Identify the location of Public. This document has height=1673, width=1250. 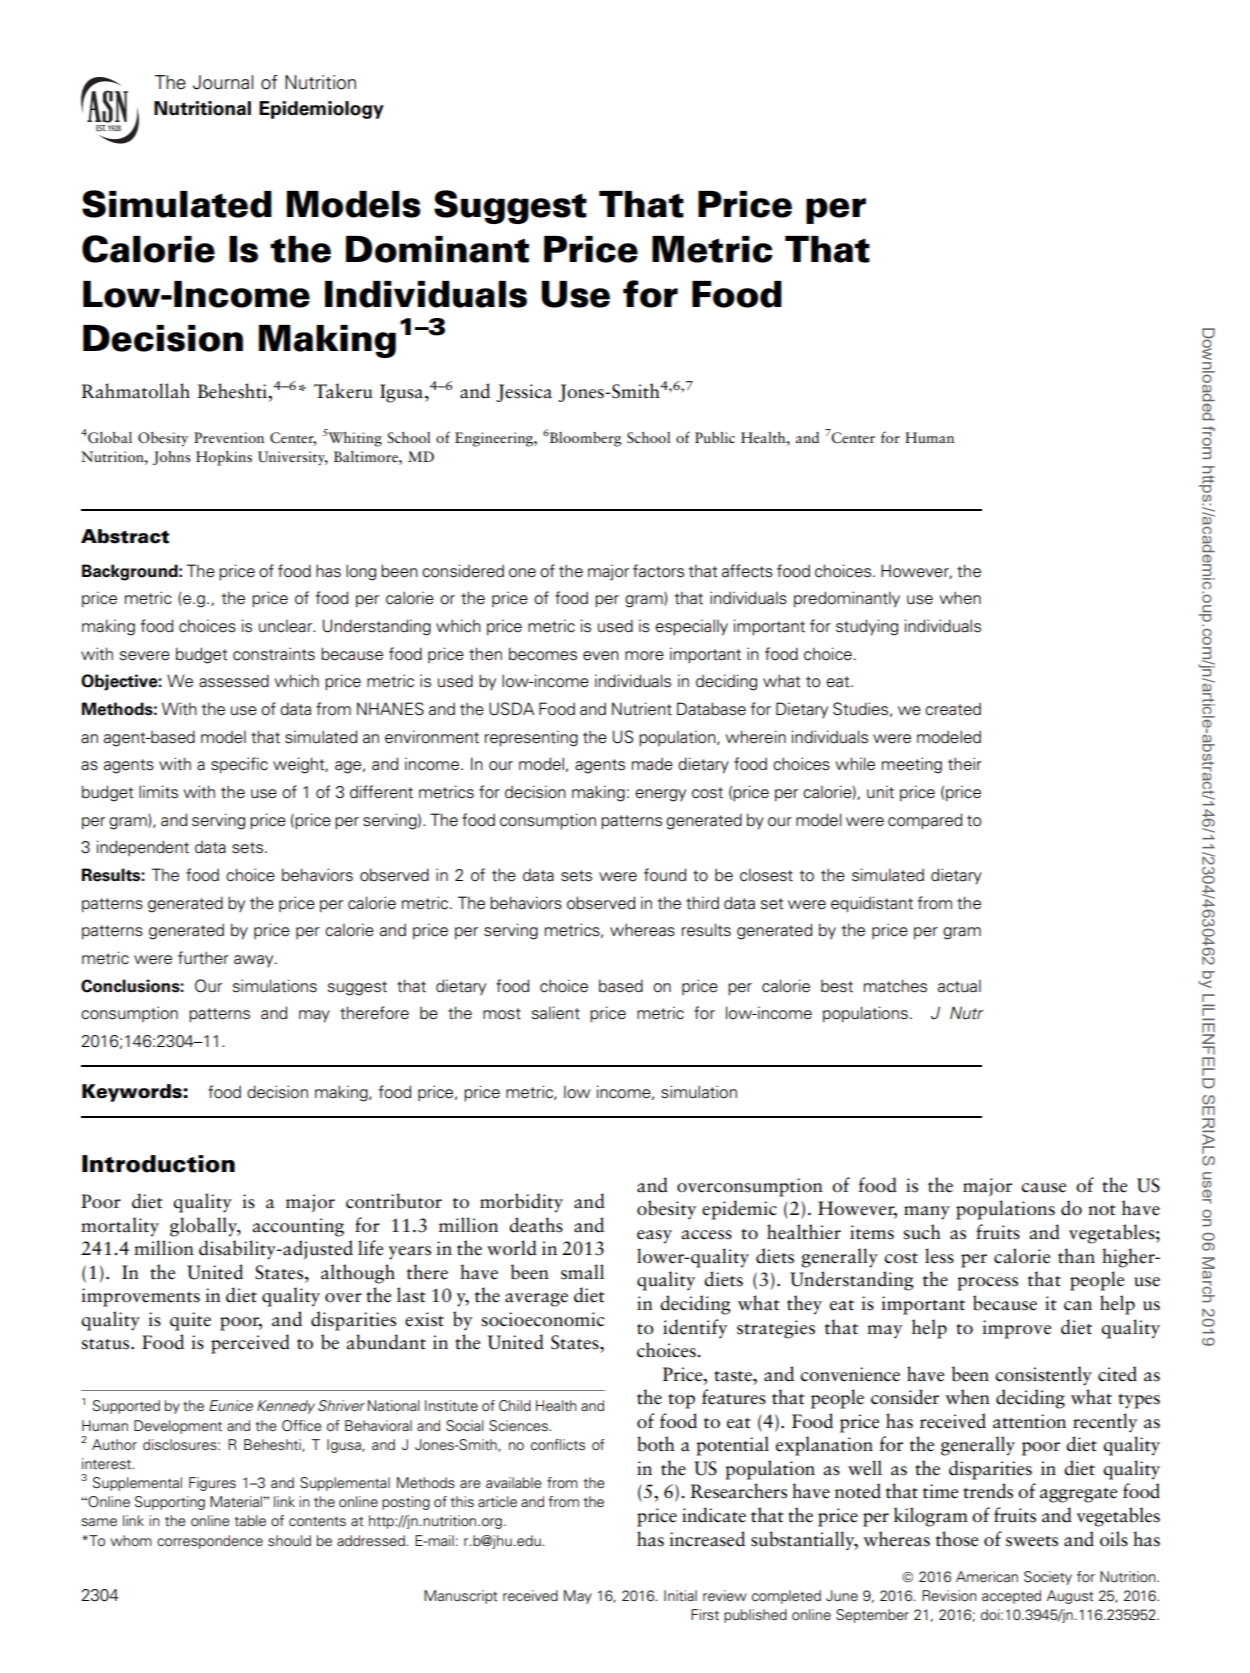
(715, 437).
